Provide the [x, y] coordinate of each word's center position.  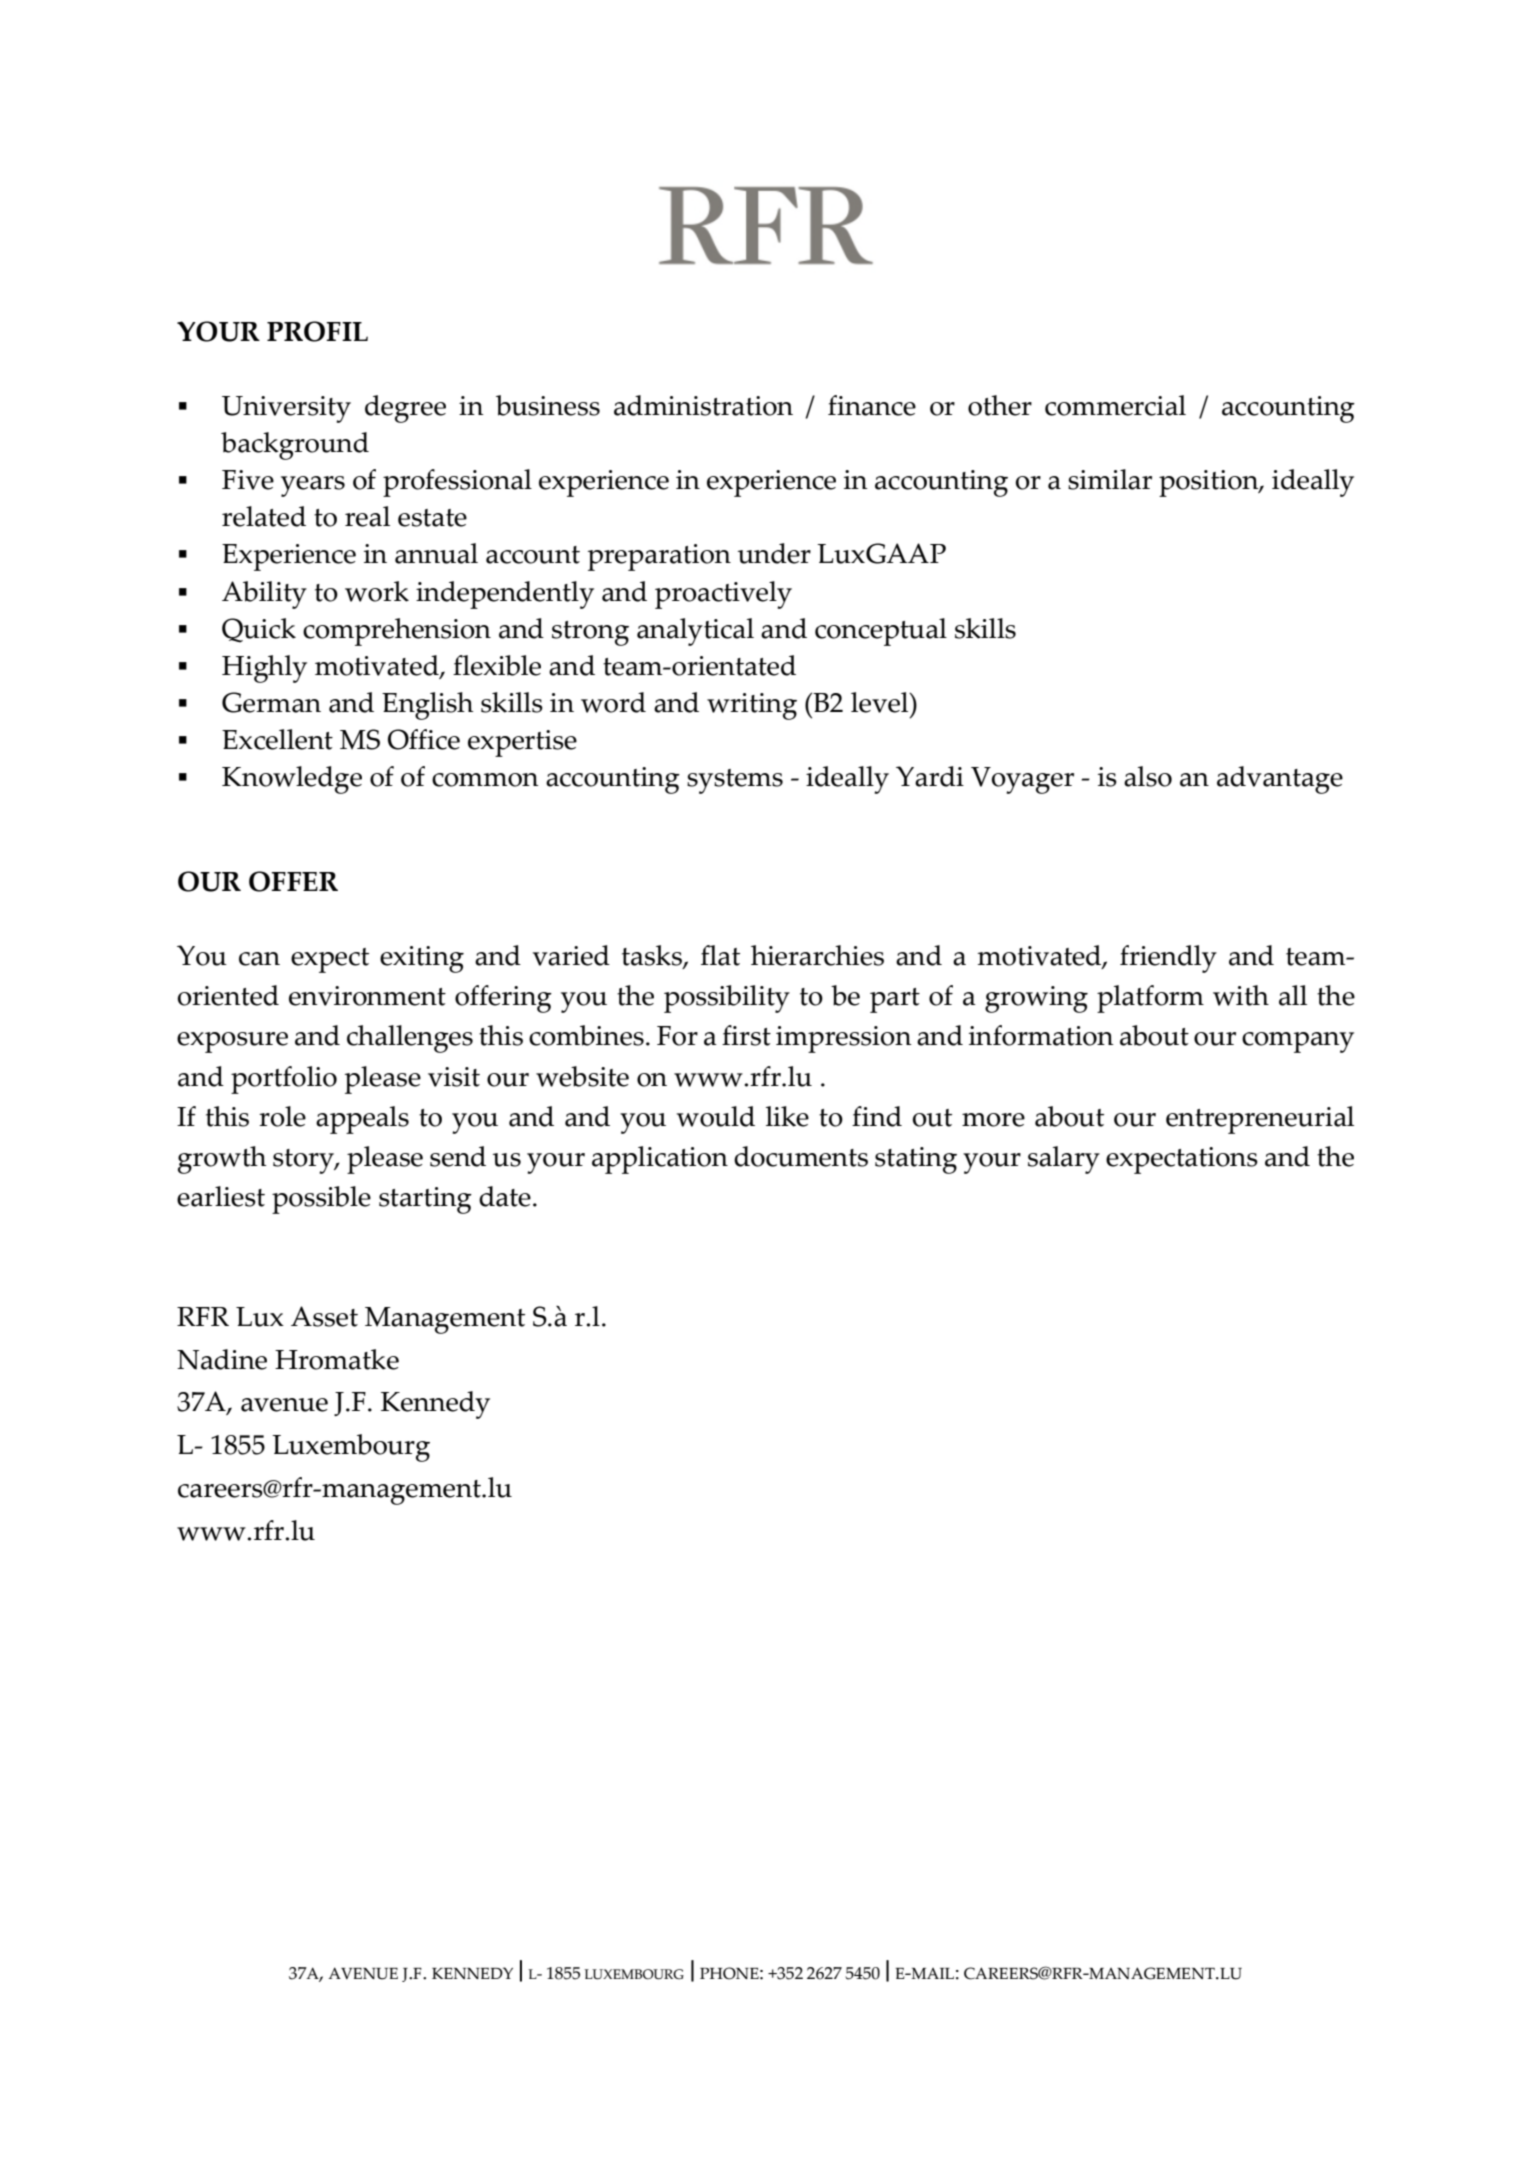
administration [703, 405]
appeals [362, 1120]
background [295, 446]
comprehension [397, 632]
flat [720, 955]
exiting [422, 959]
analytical [695, 632]
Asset [324, 1316]
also [1148, 776]
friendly [1168, 959]
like [787, 1116]
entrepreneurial [1260, 1120]
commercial [1115, 405]
